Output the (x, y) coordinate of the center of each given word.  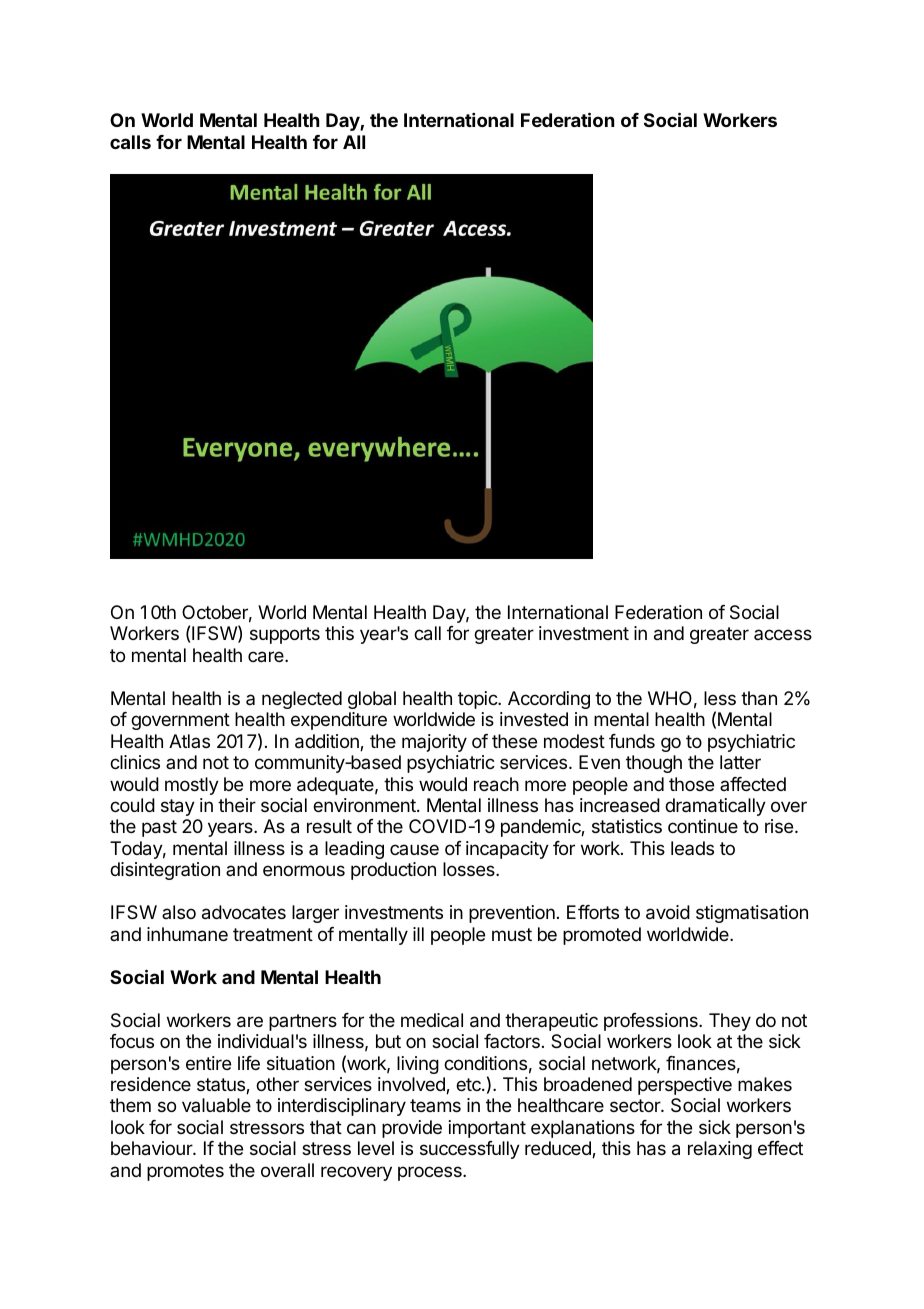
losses (470, 869)
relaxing (720, 1150)
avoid (668, 912)
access (783, 634)
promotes (185, 1172)
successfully (470, 1150)
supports (285, 635)
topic (478, 700)
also (179, 912)
